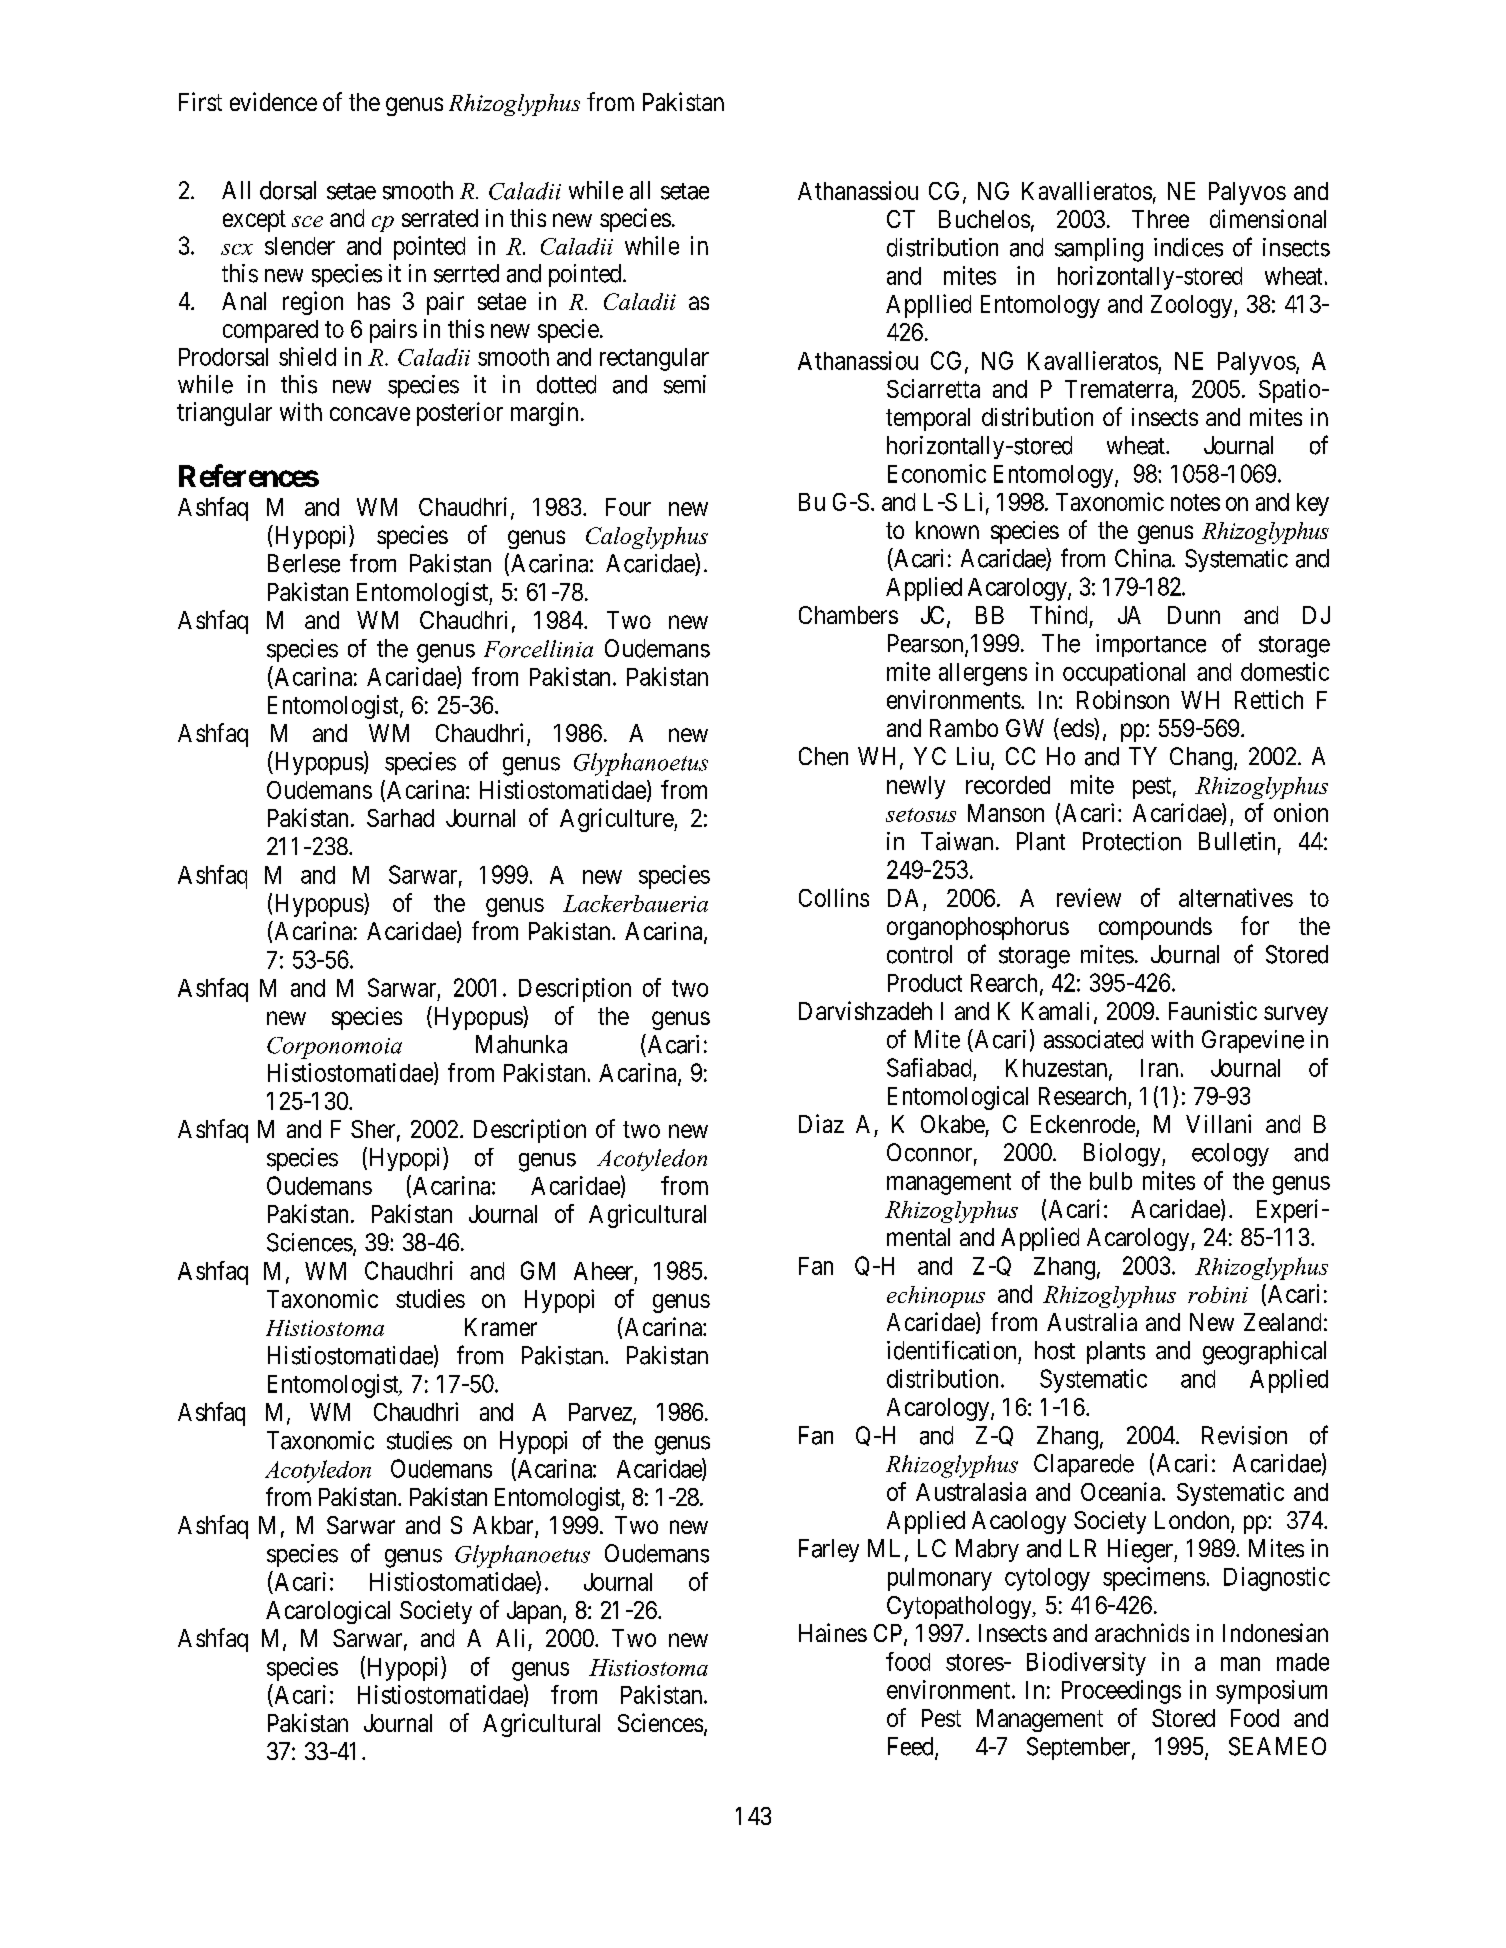  I want to click on rectangular, so click(654, 359).
